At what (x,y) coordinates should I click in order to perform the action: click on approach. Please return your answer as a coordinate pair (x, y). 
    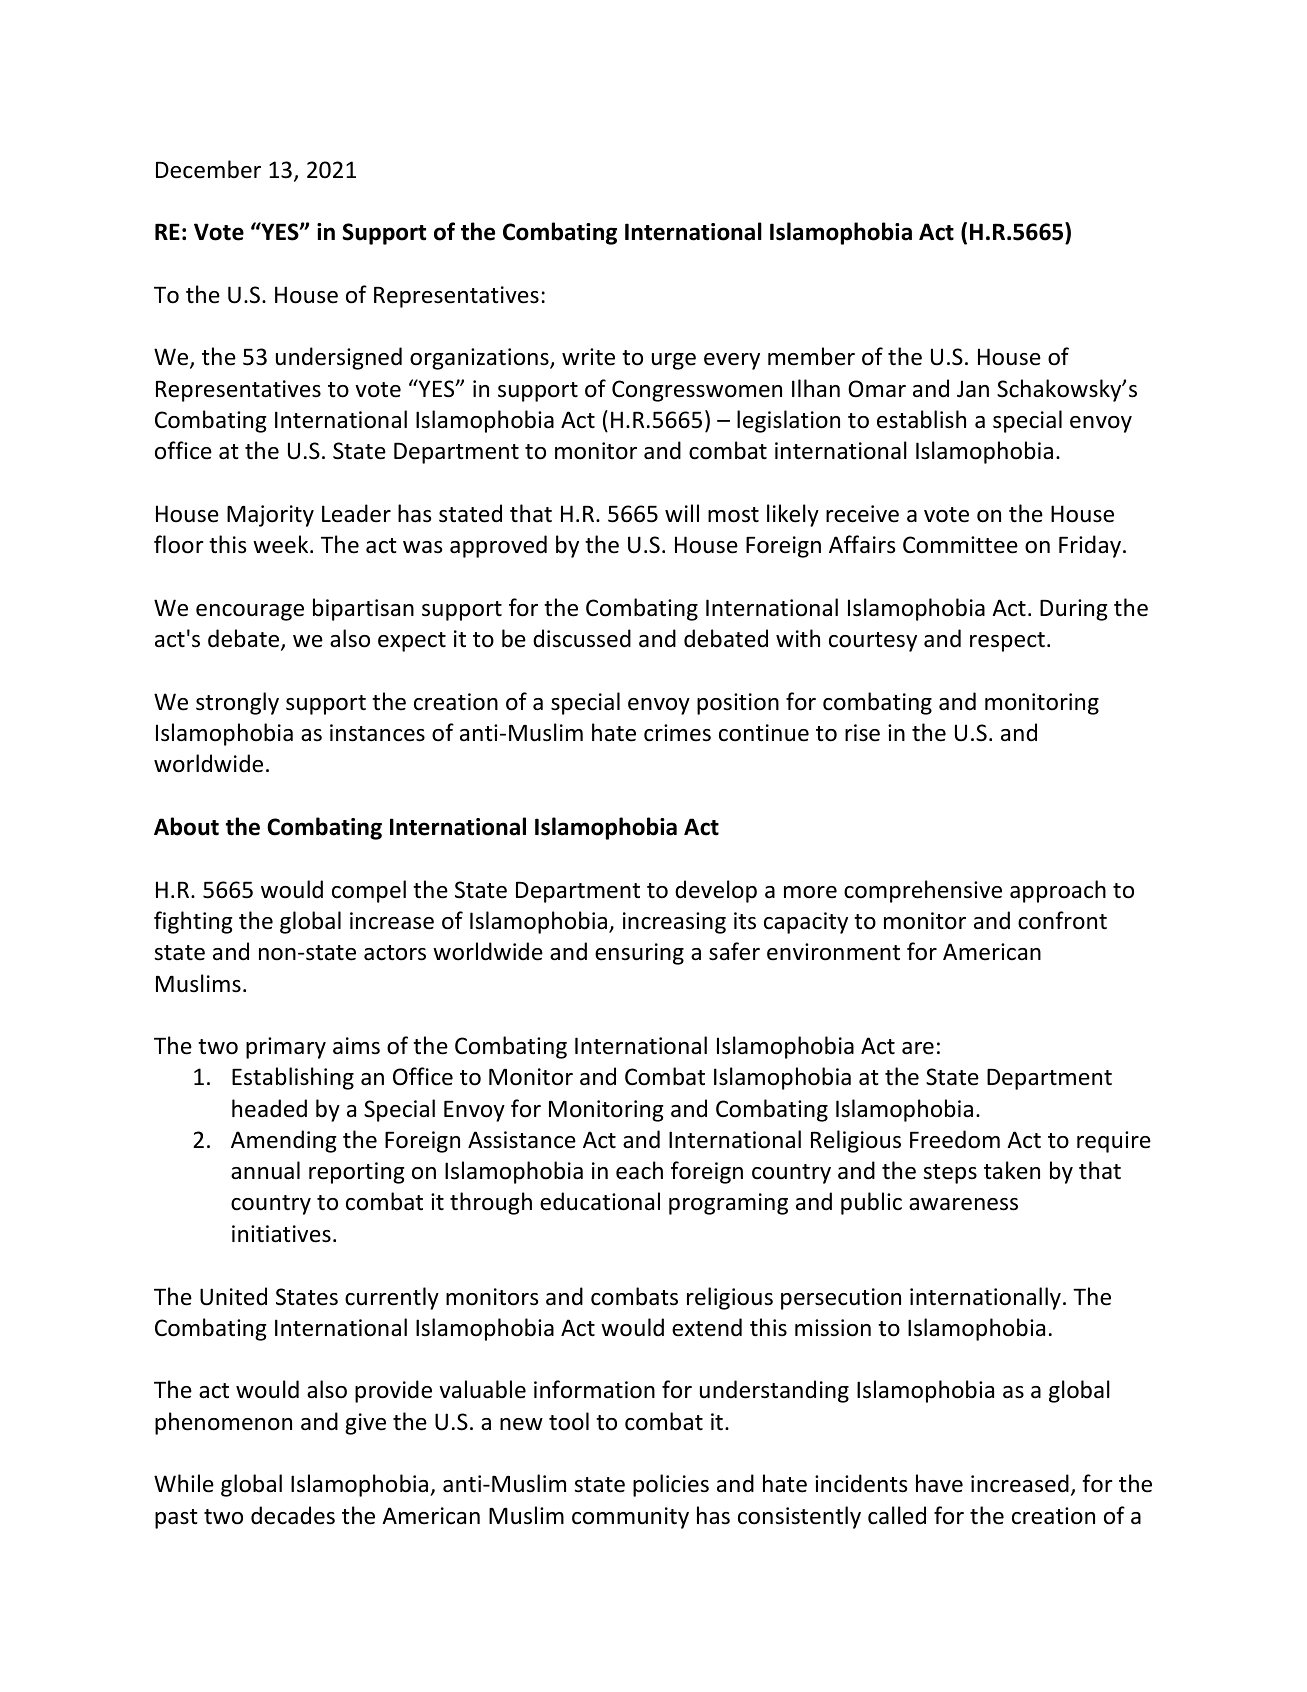
    Looking at the image, I should click on (1058, 891).
